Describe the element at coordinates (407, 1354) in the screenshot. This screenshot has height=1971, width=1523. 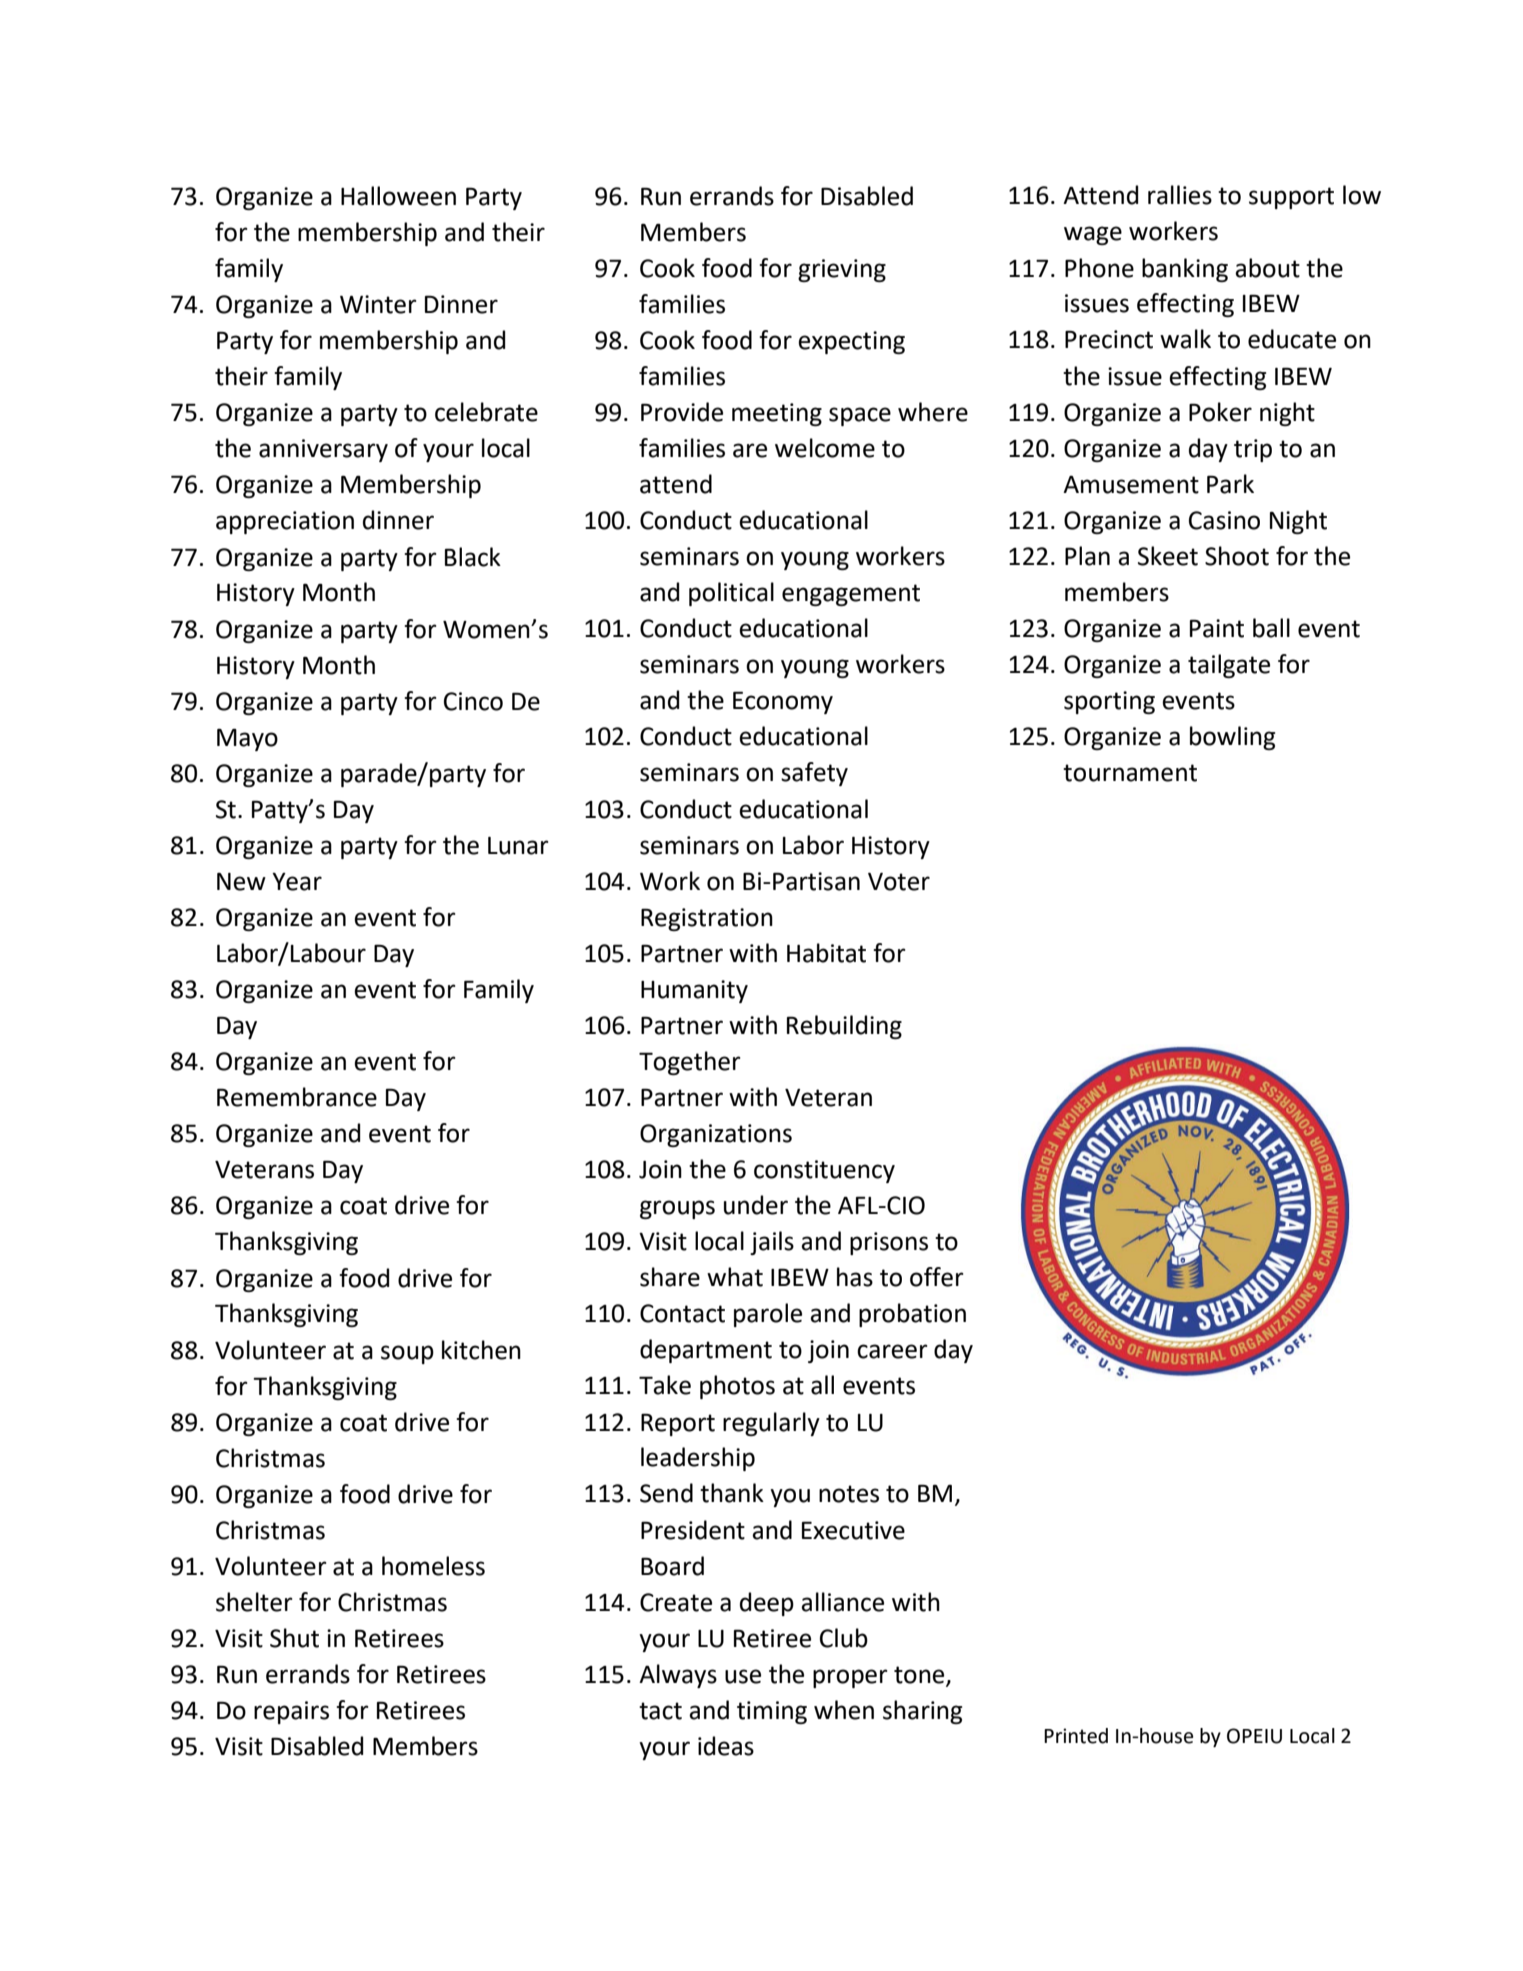
I see `soup` at that location.
